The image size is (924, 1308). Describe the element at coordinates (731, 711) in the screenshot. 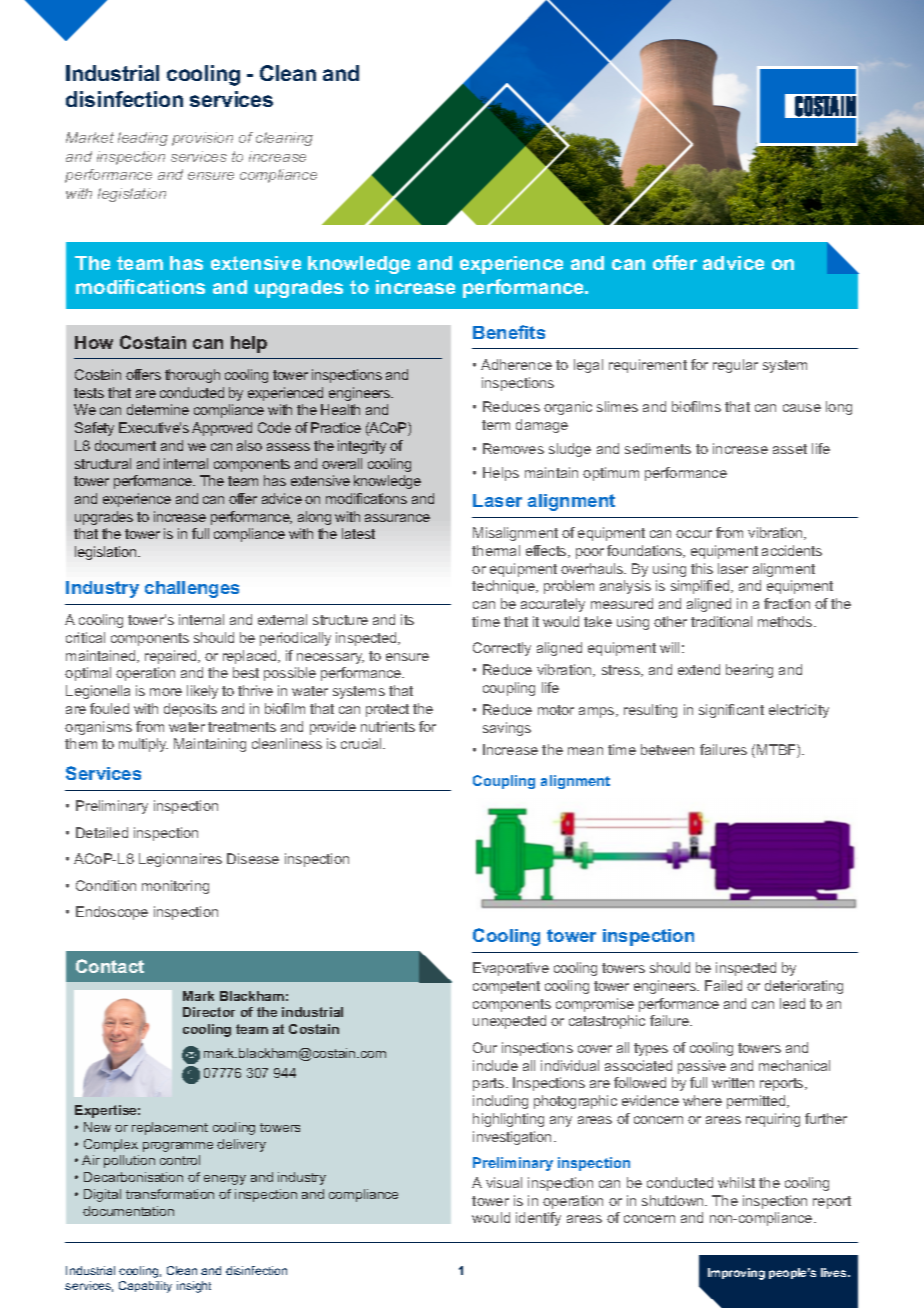

I see `significant` at that location.
